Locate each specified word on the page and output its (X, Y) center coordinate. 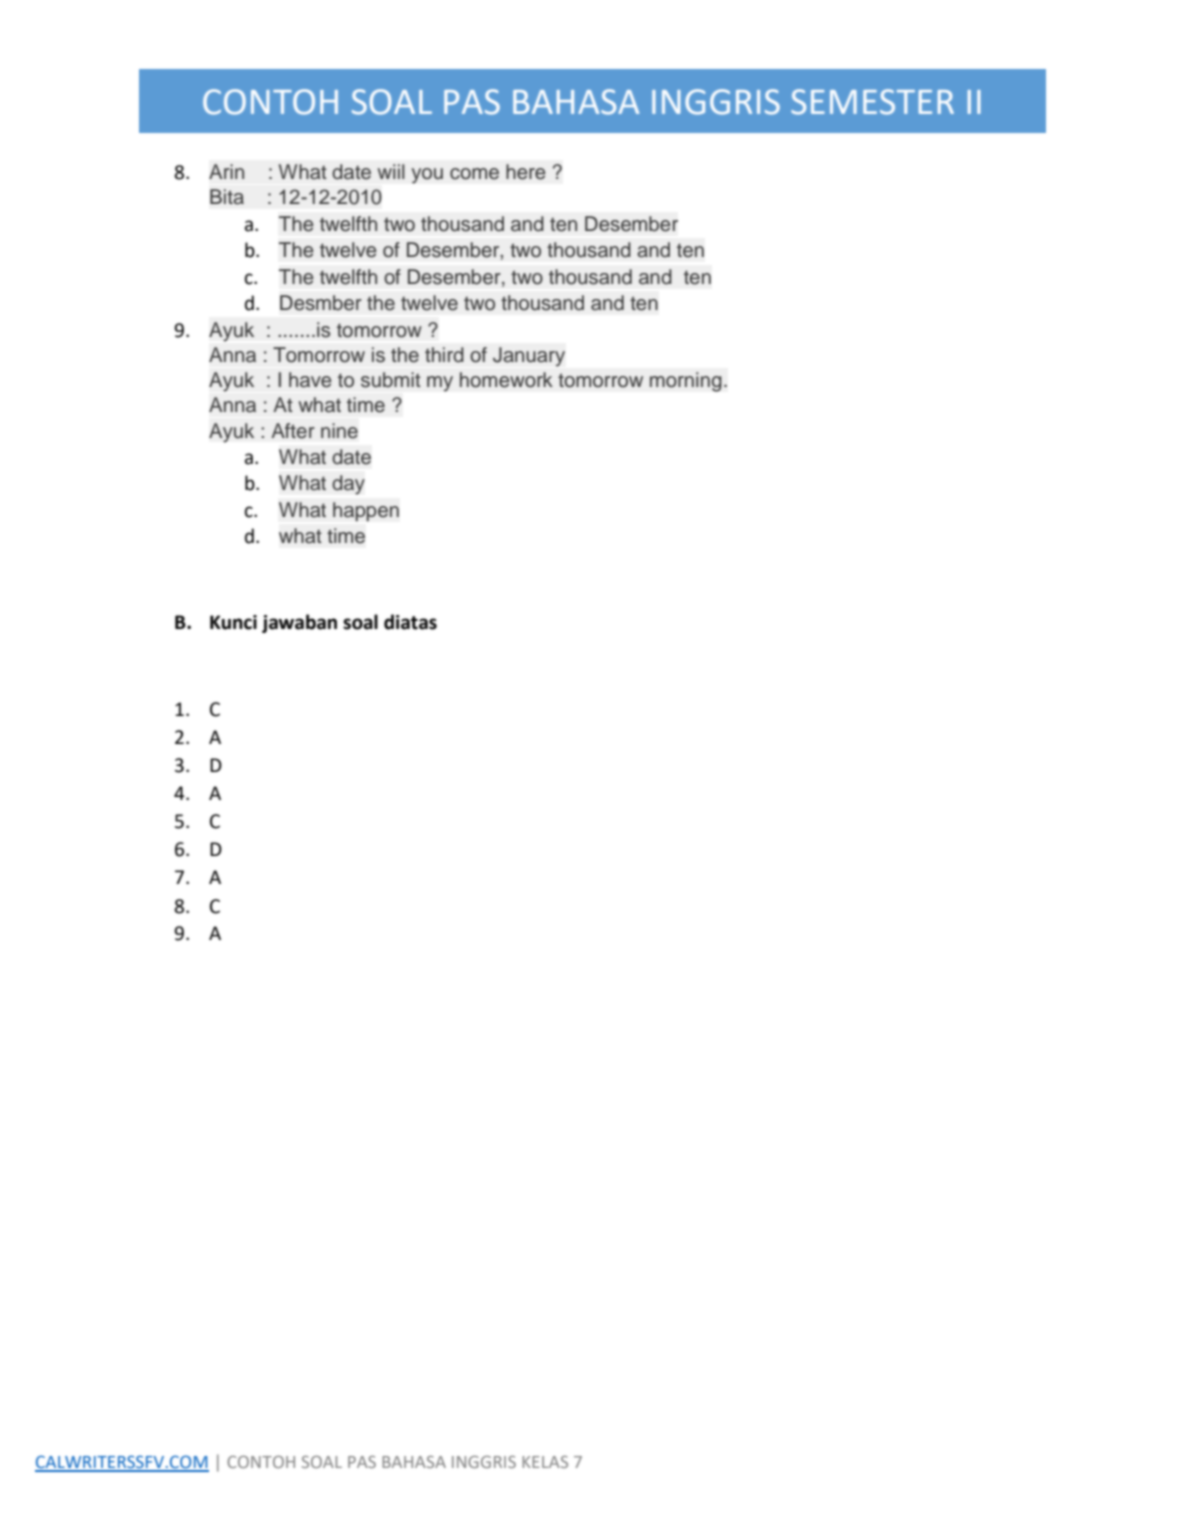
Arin (226, 171)
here (525, 172)
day (348, 485)
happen (366, 511)
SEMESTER (872, 102)
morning (686, 382)
